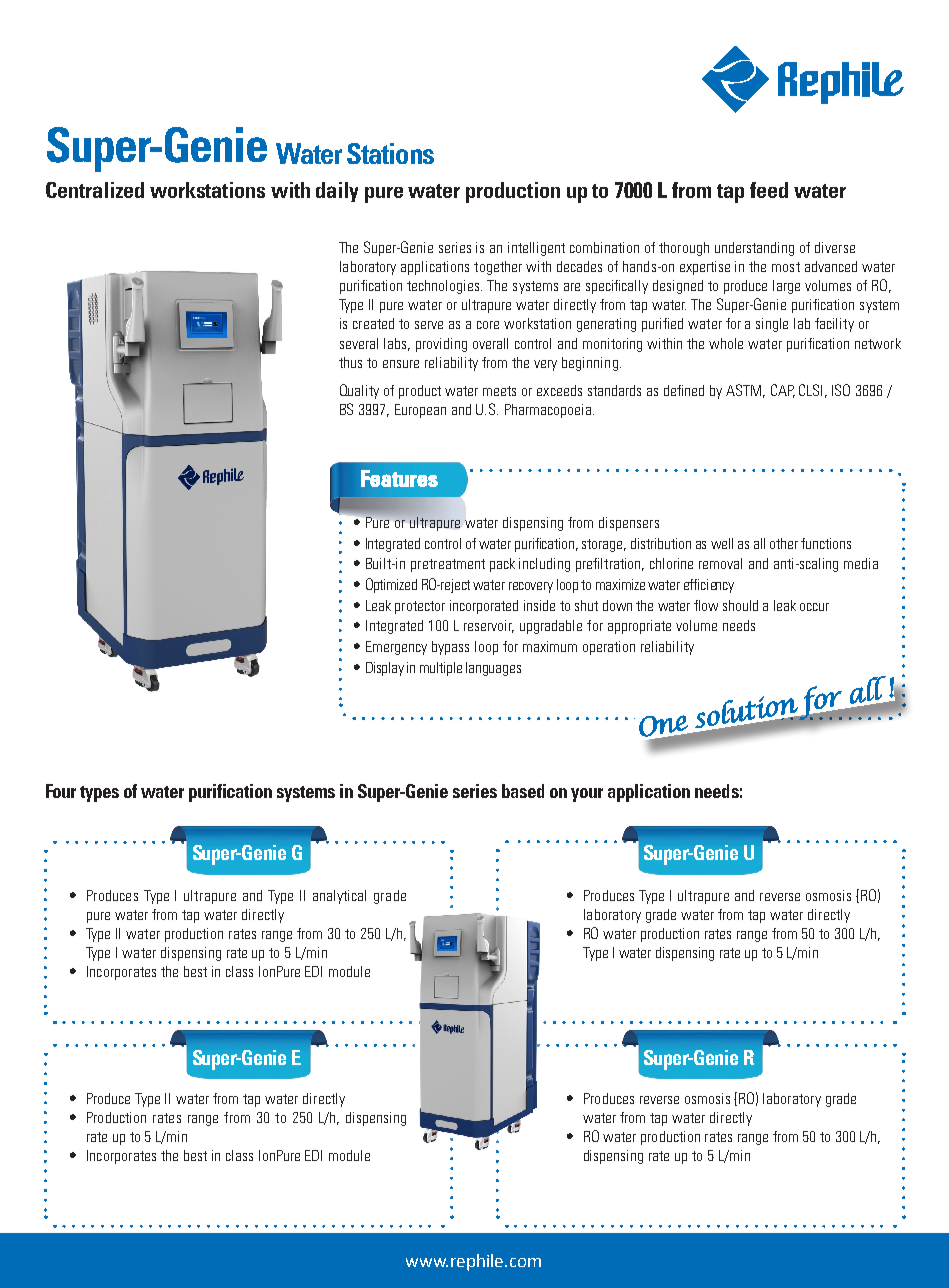 This page has height=1288, width=949. What do you see at coordinates (448, 565) in the page?
I see `pretreatment` at bounding box center [448, 565].
